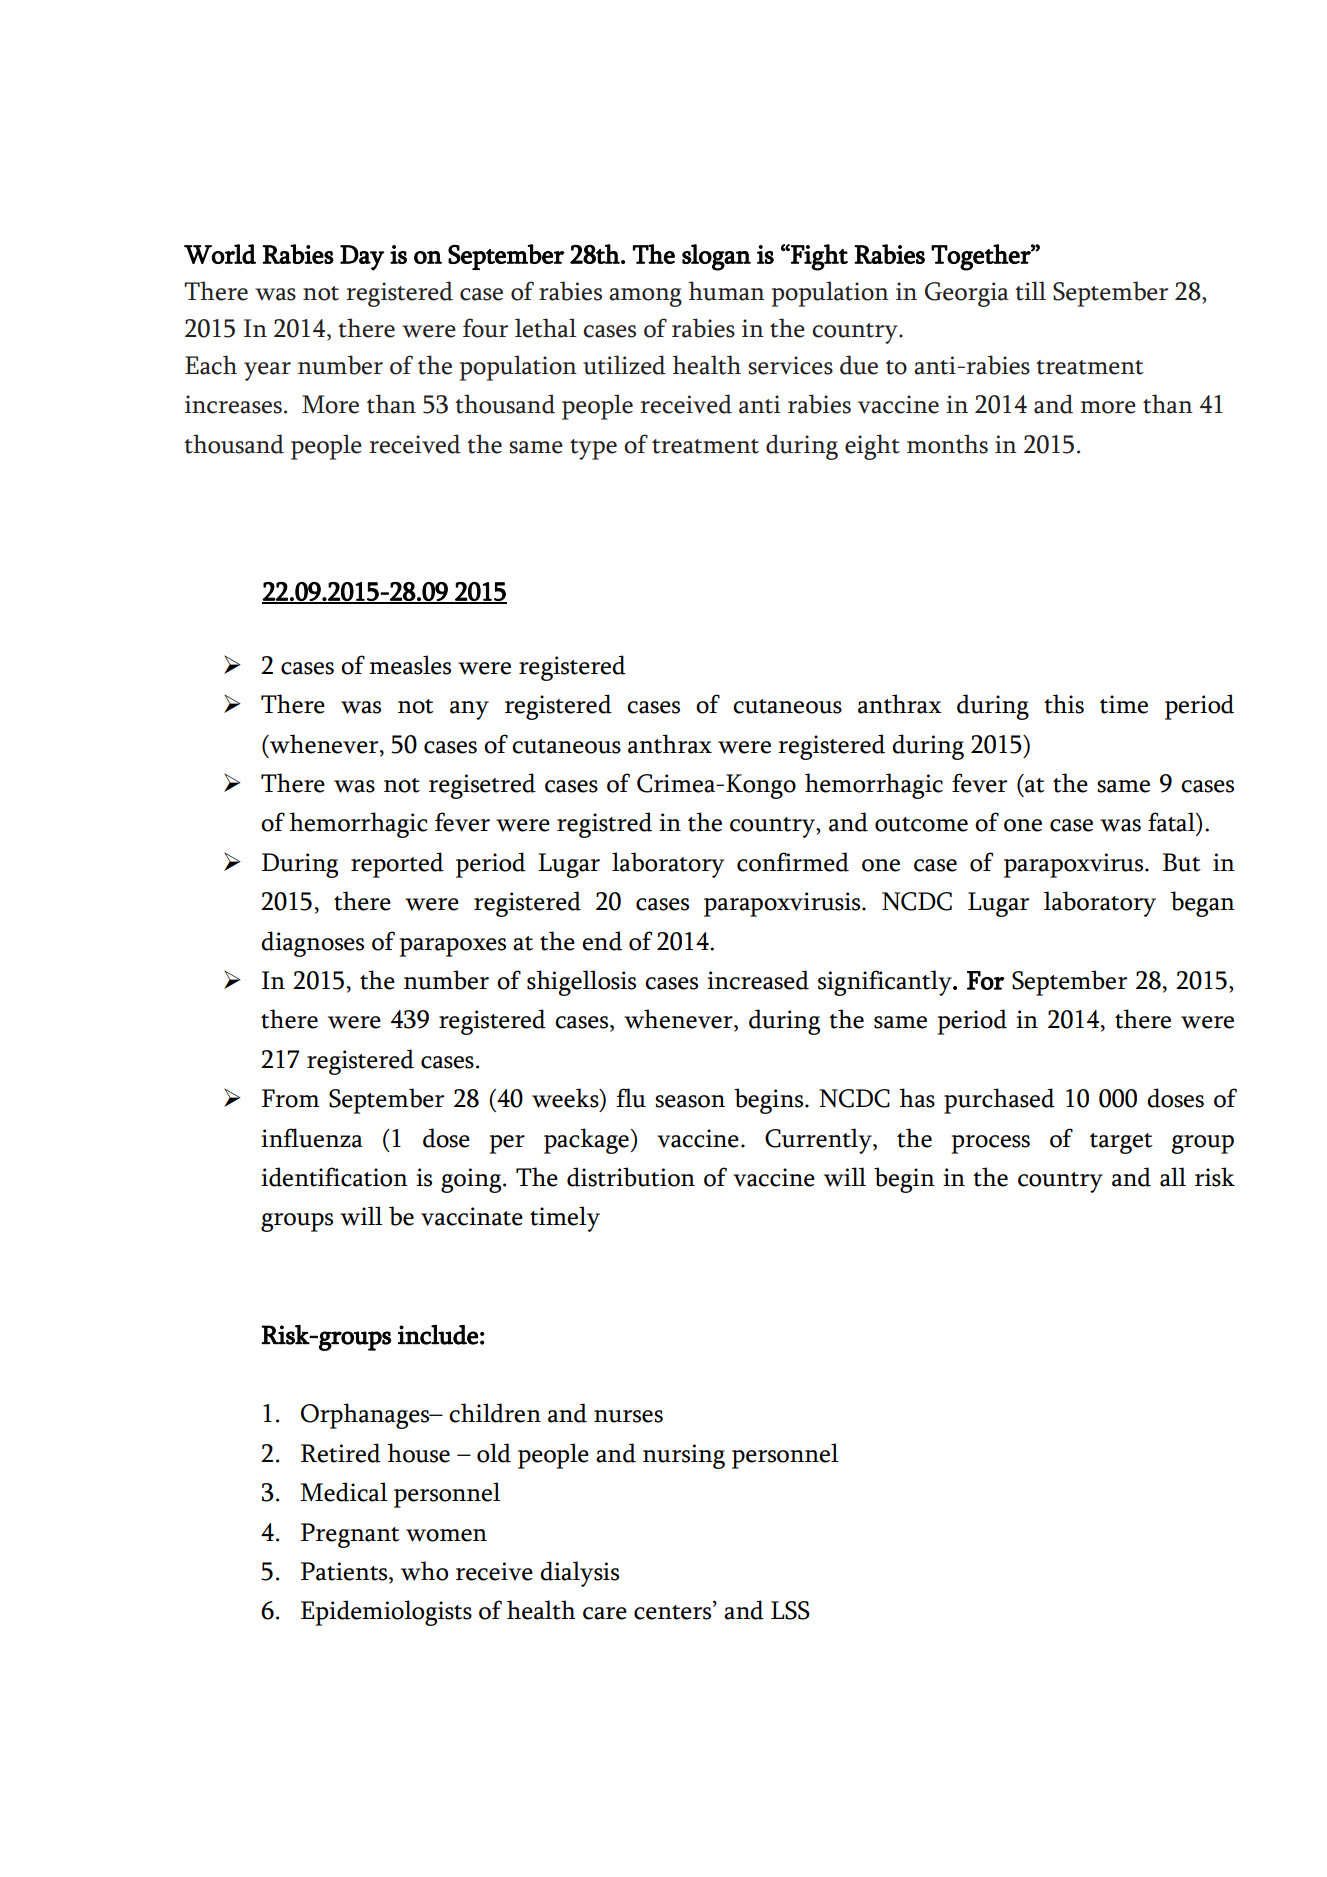 This document has width=1327, height=1877. I want to click on Day, so click(362, 258).
